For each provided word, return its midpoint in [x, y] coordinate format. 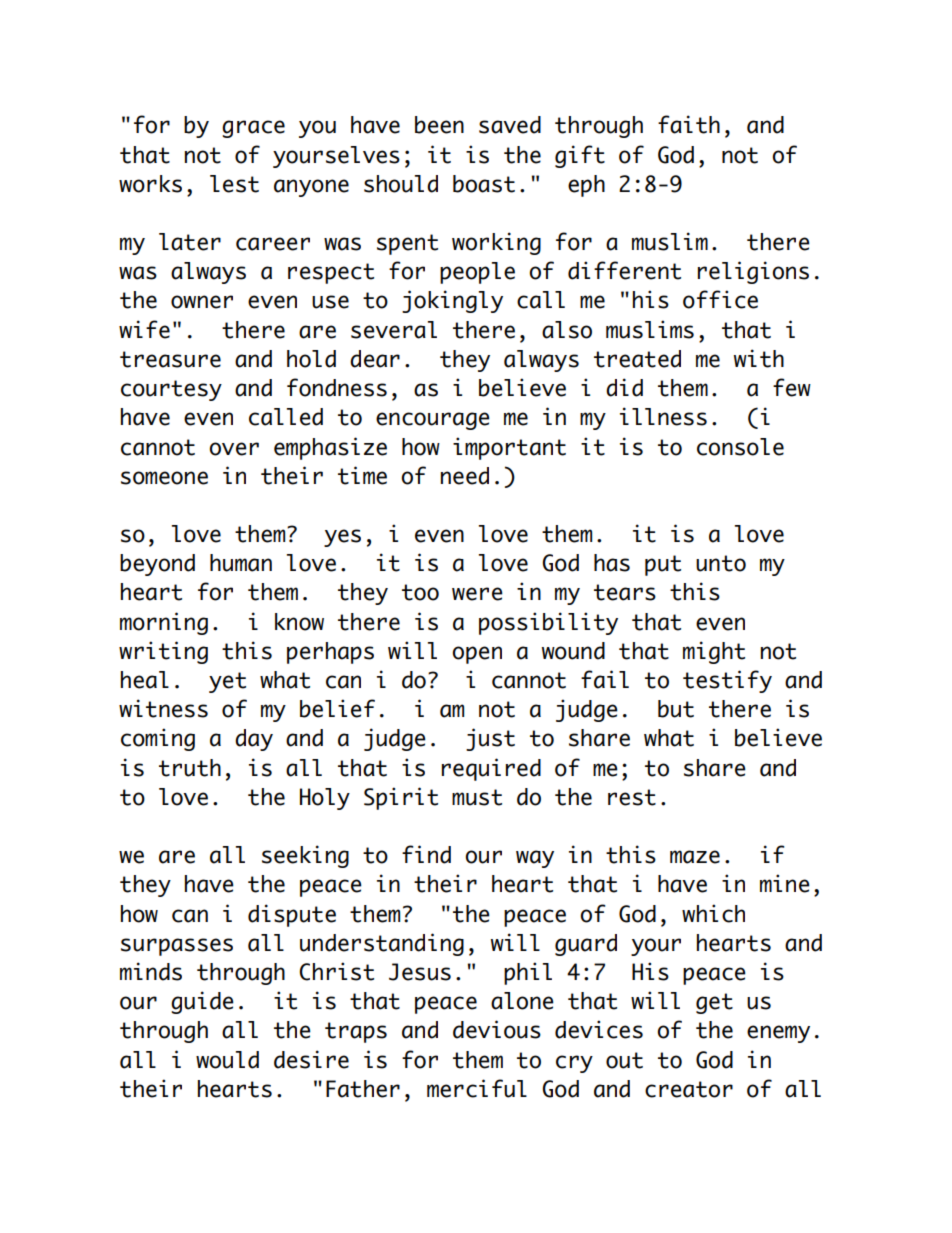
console [740, 447]
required [491, 769]
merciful [477, 1088]
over [234, 449]
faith [689, 124]
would [227, 1060]
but [676, 709]
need [465, 476]
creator [689, 1089]
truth [190, 768]
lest [234, 184]
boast [484, 184]
